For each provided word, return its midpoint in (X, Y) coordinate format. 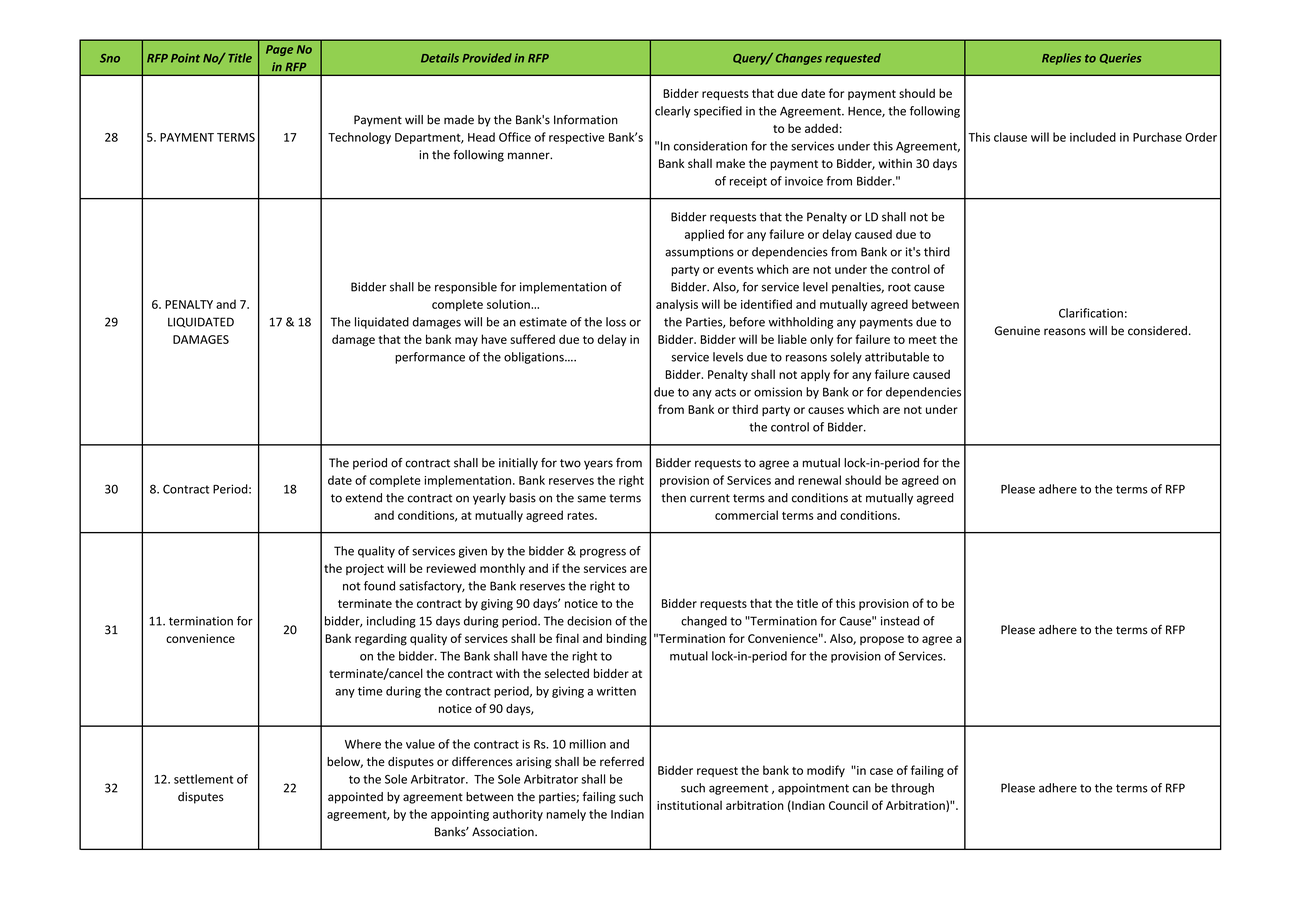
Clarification (1091, 313)
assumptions (699, 253)
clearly (673, 112)
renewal (819, 480)
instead (900, 621)
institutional (689, 805)
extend (363, 498)
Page (279, 50)
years (598, 465)
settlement (203, 779)
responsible (466, 288)
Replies (1061, 59)
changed (704, 622)
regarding (381, 640)
